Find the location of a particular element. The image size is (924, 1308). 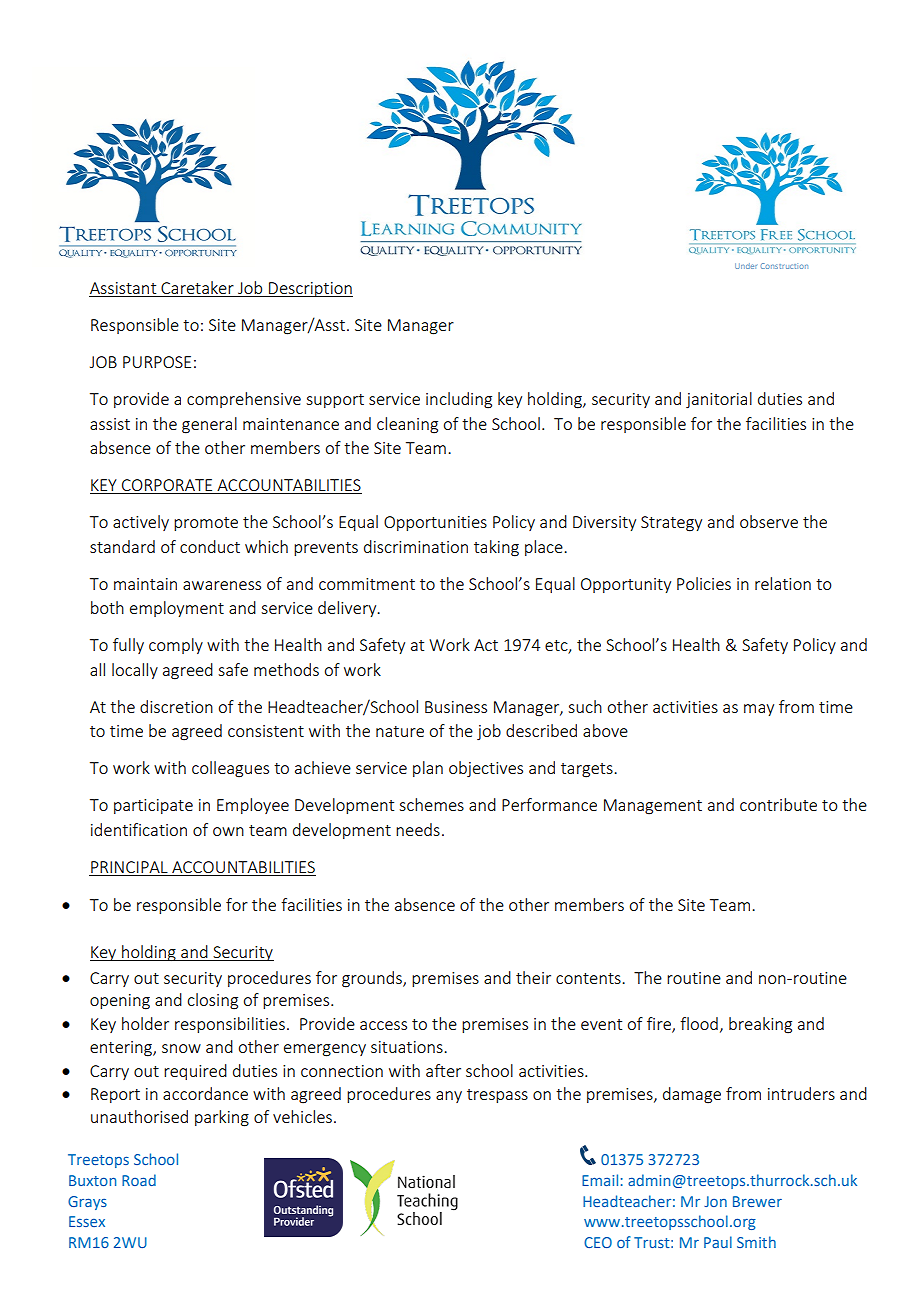

may is located at coordinates (759, 710).
